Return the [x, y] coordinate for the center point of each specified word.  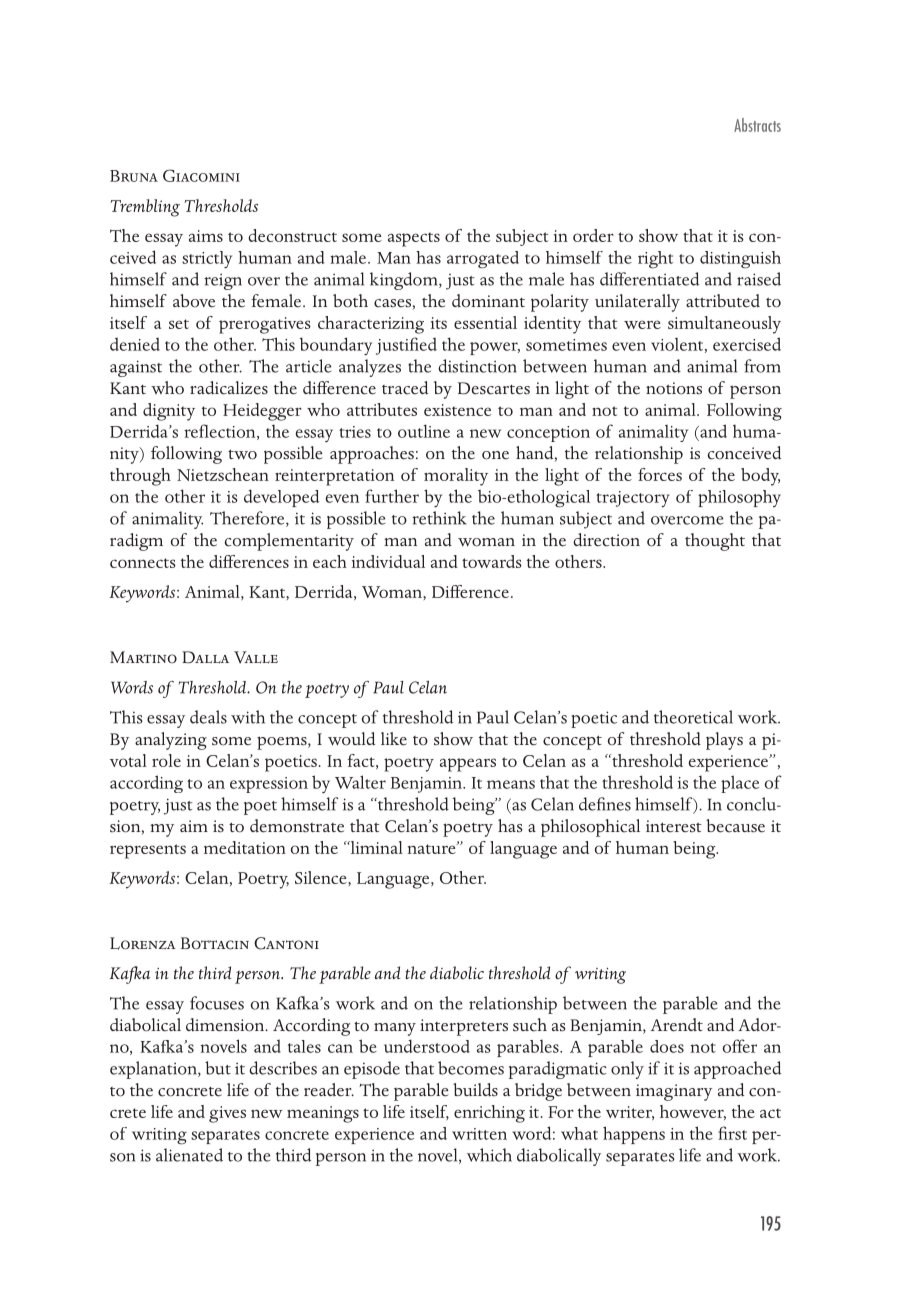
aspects [414, 239]
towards [492, 561]
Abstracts [757, 125]
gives [227, 1114]
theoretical [693, 717]
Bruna [134, 176]
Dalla [205, 657]
